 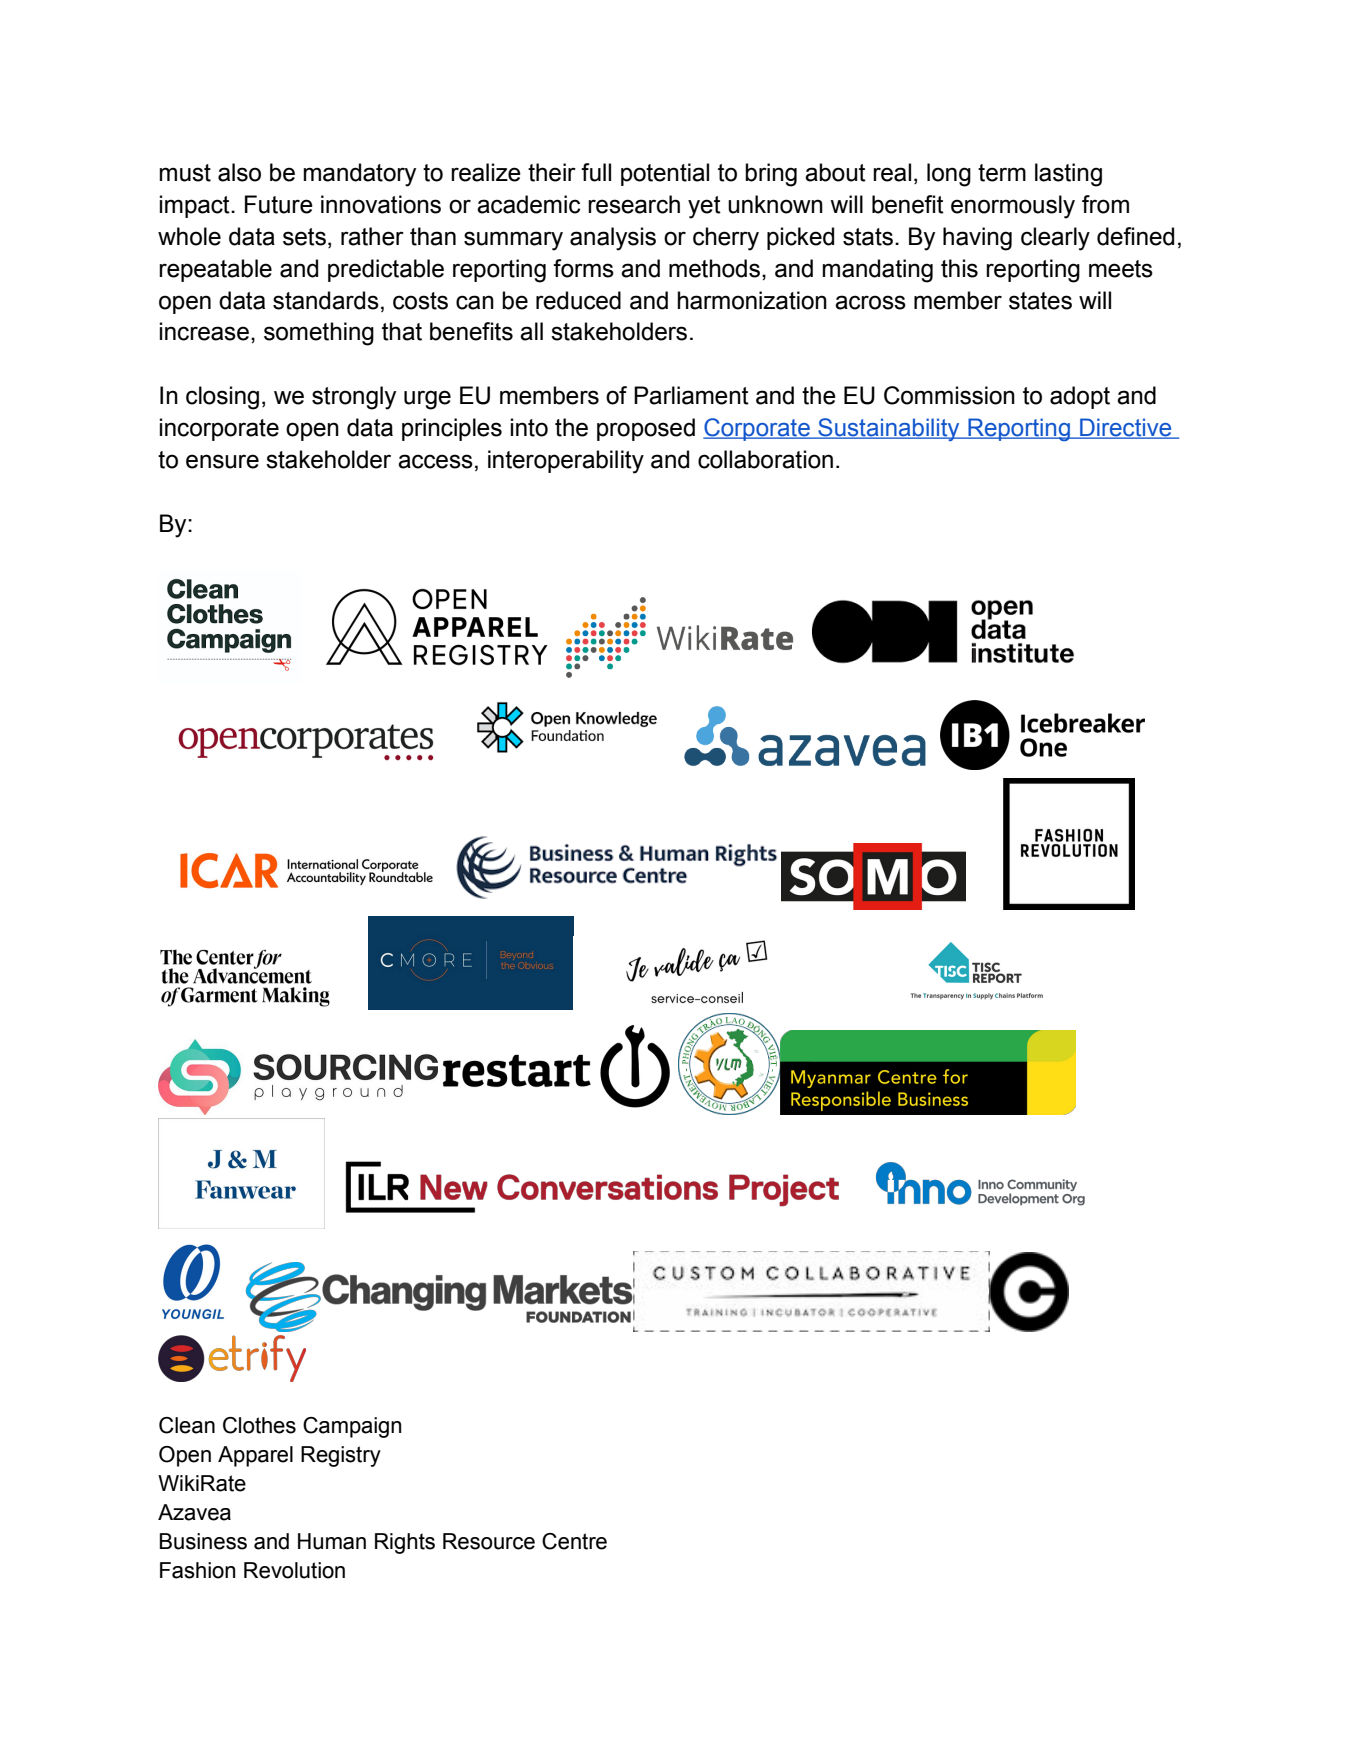 I want to click on ensure, so click(x=222, y=461).
